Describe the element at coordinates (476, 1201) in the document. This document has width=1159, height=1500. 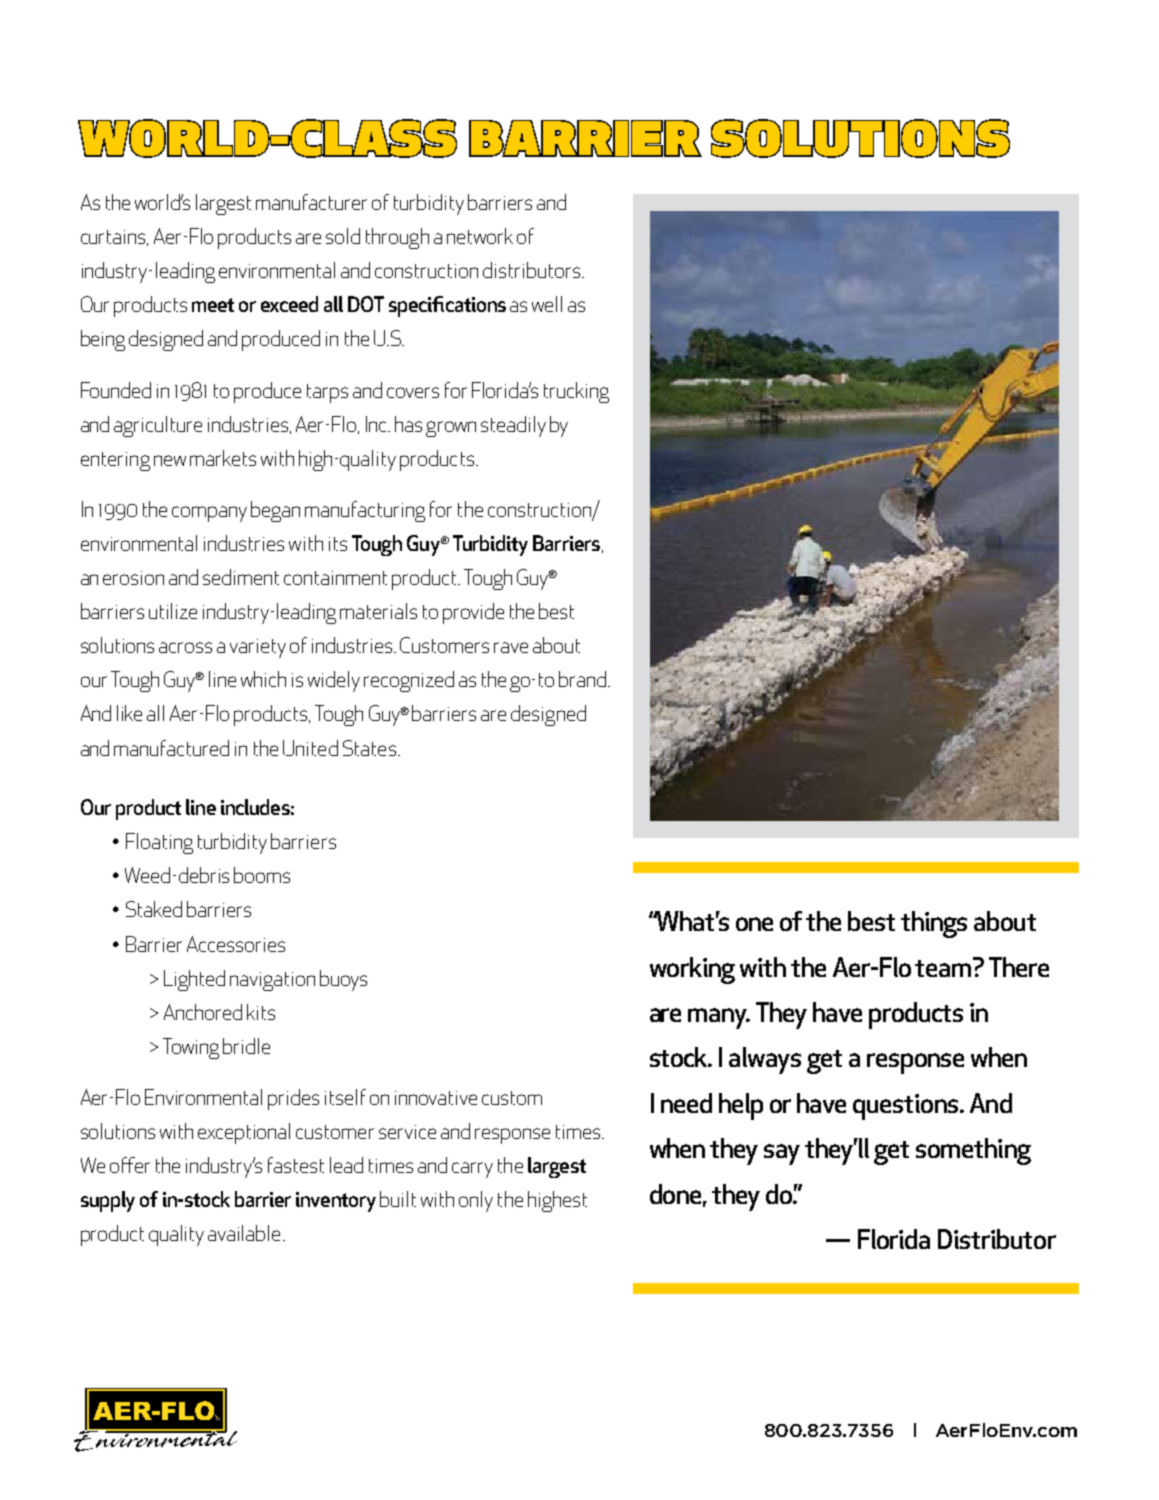
I see `only` at that location.
